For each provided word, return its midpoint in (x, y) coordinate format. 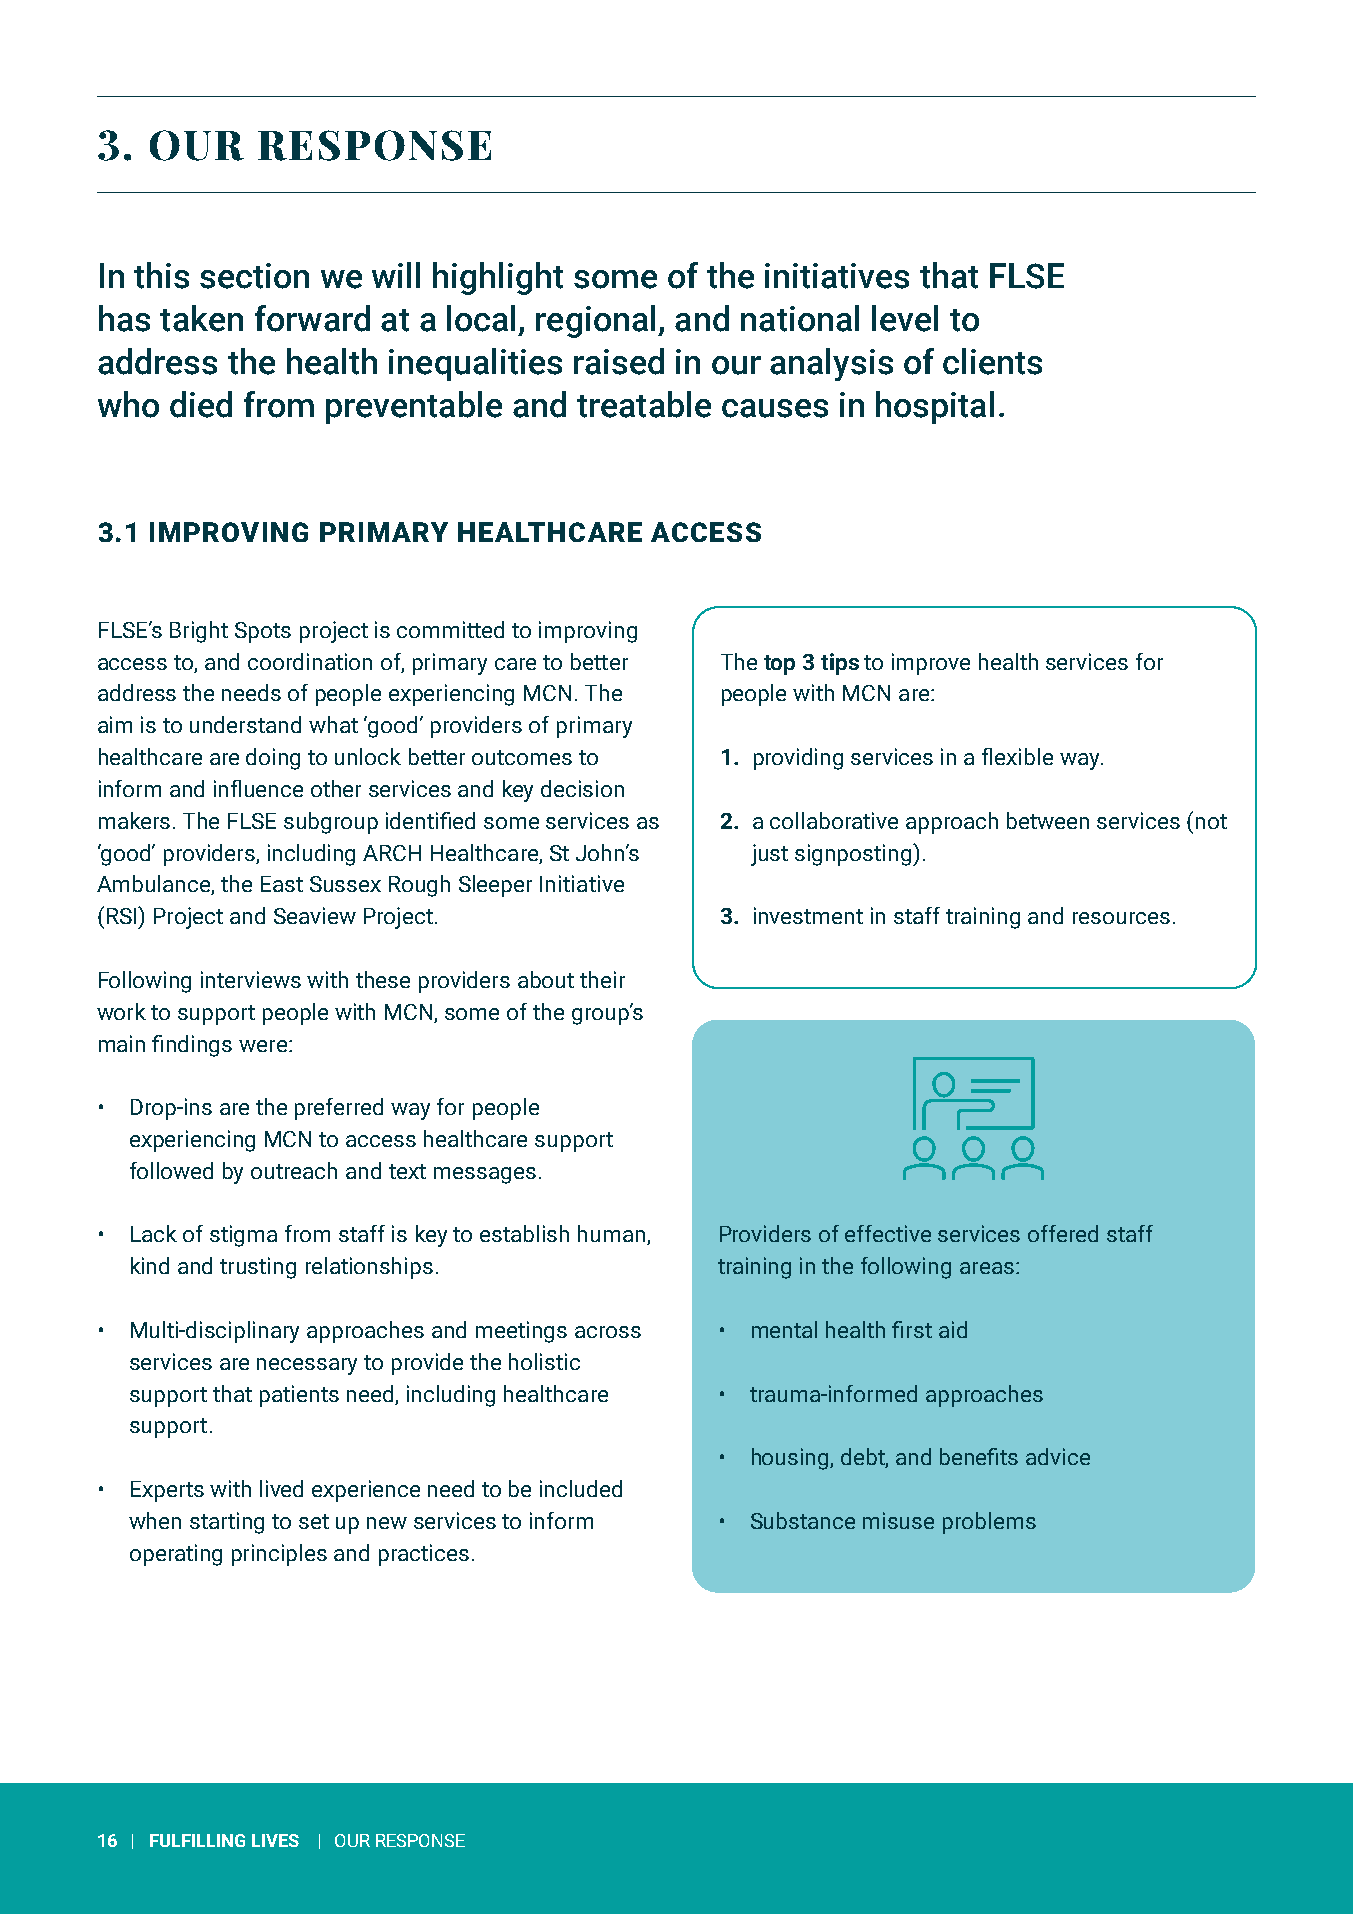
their (602, 979)
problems (989, 1523)
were (263, 1046)
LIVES (275, 1840)
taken (201, 318)
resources (1121, 918)
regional (595, 321)
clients (992, 361)
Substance (803, 1520)
